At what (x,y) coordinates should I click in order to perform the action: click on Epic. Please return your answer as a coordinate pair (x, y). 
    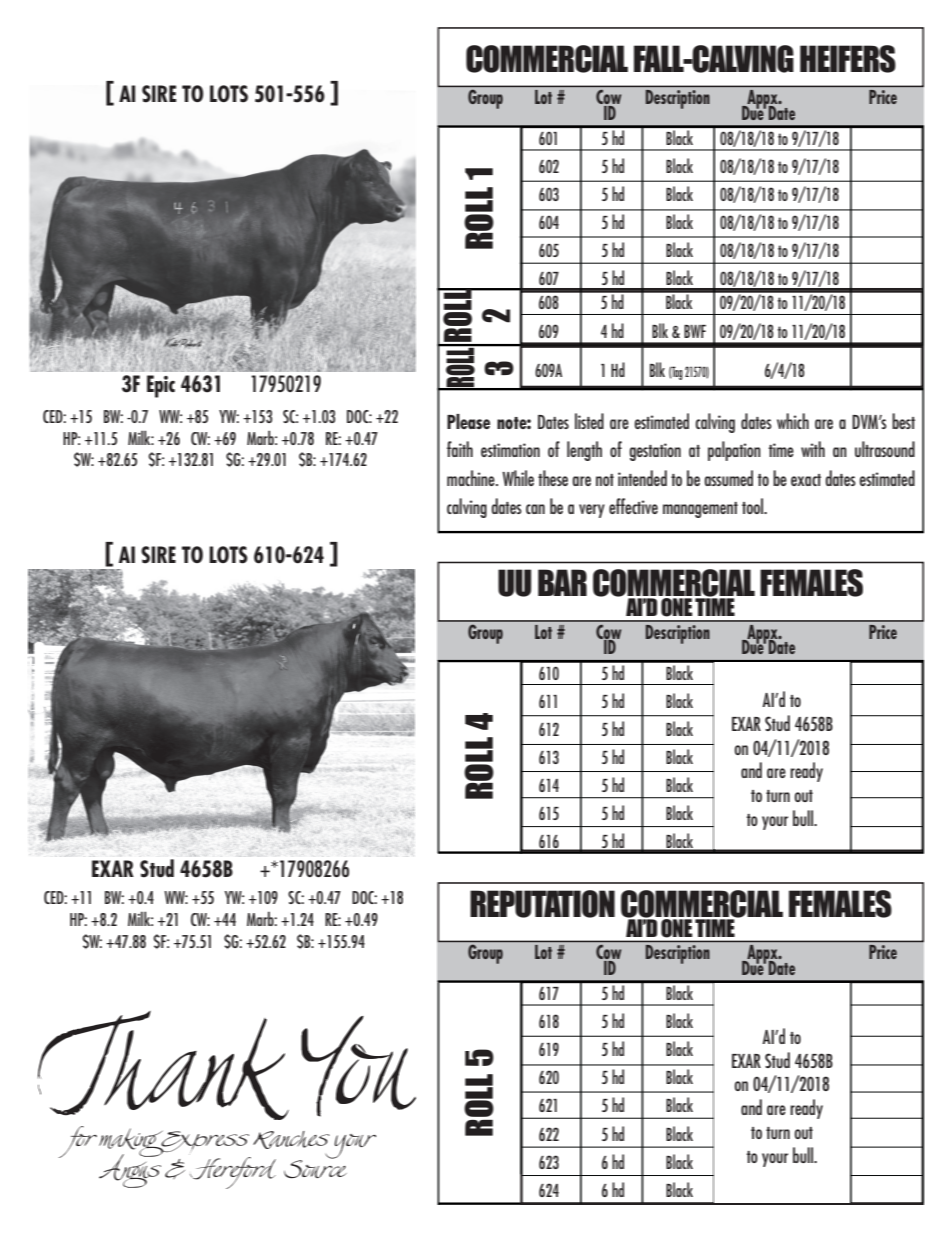
    Looking at the image, I should click on (161, 386).
